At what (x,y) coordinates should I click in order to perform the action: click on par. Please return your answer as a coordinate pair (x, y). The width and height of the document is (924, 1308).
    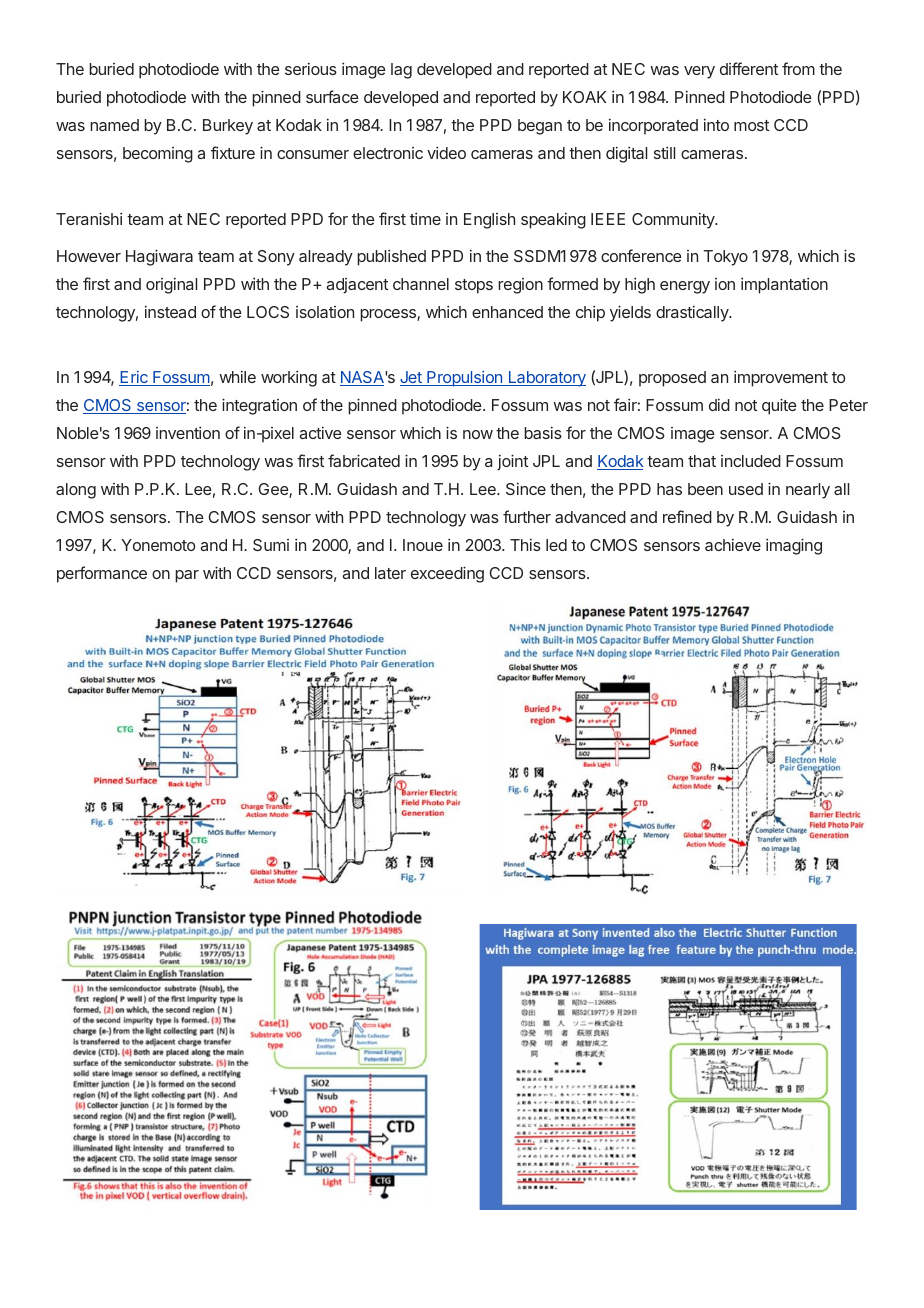
    Looking at the image, I should click on (187, 576).
